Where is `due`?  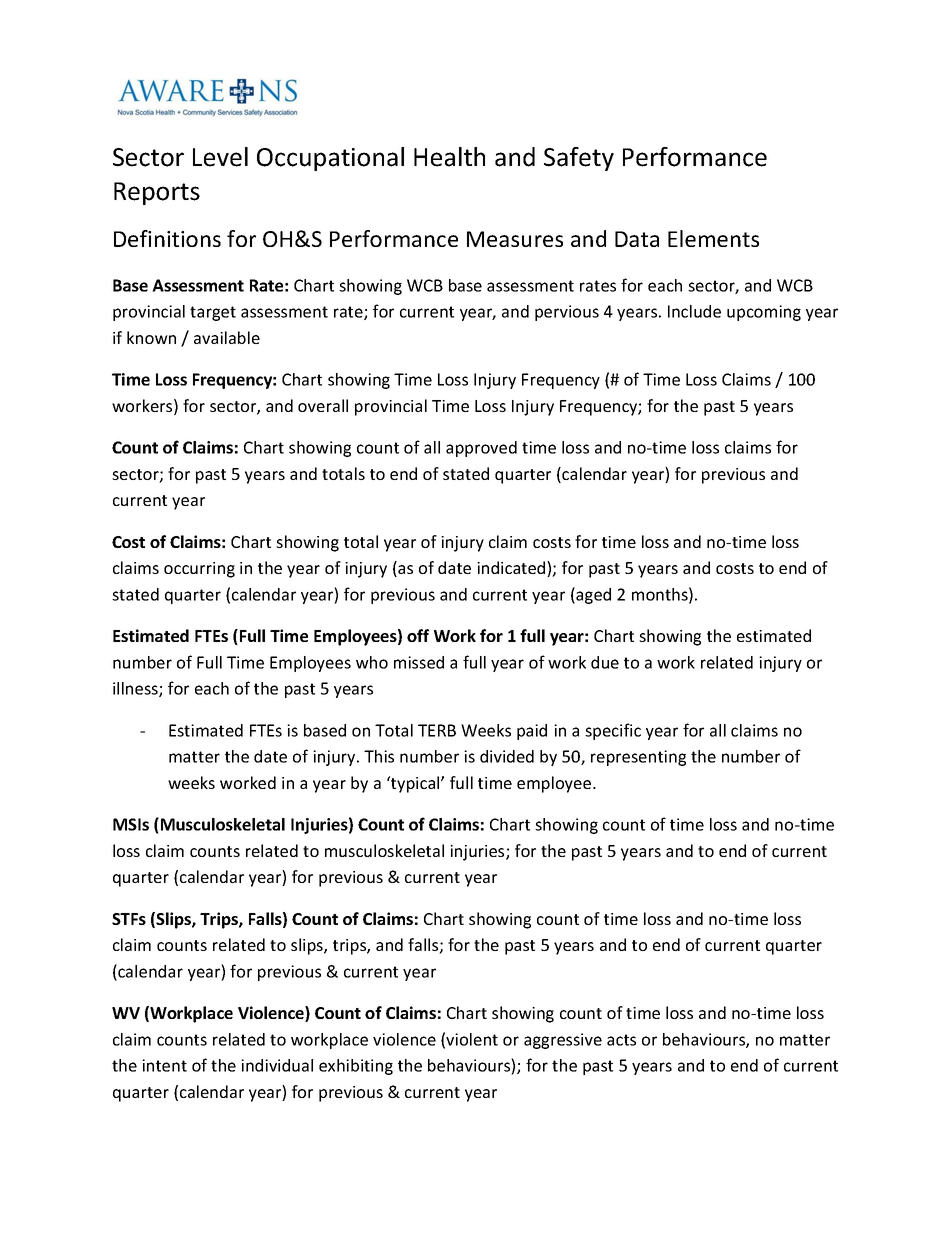
due is located at coordinates (605, 662).
